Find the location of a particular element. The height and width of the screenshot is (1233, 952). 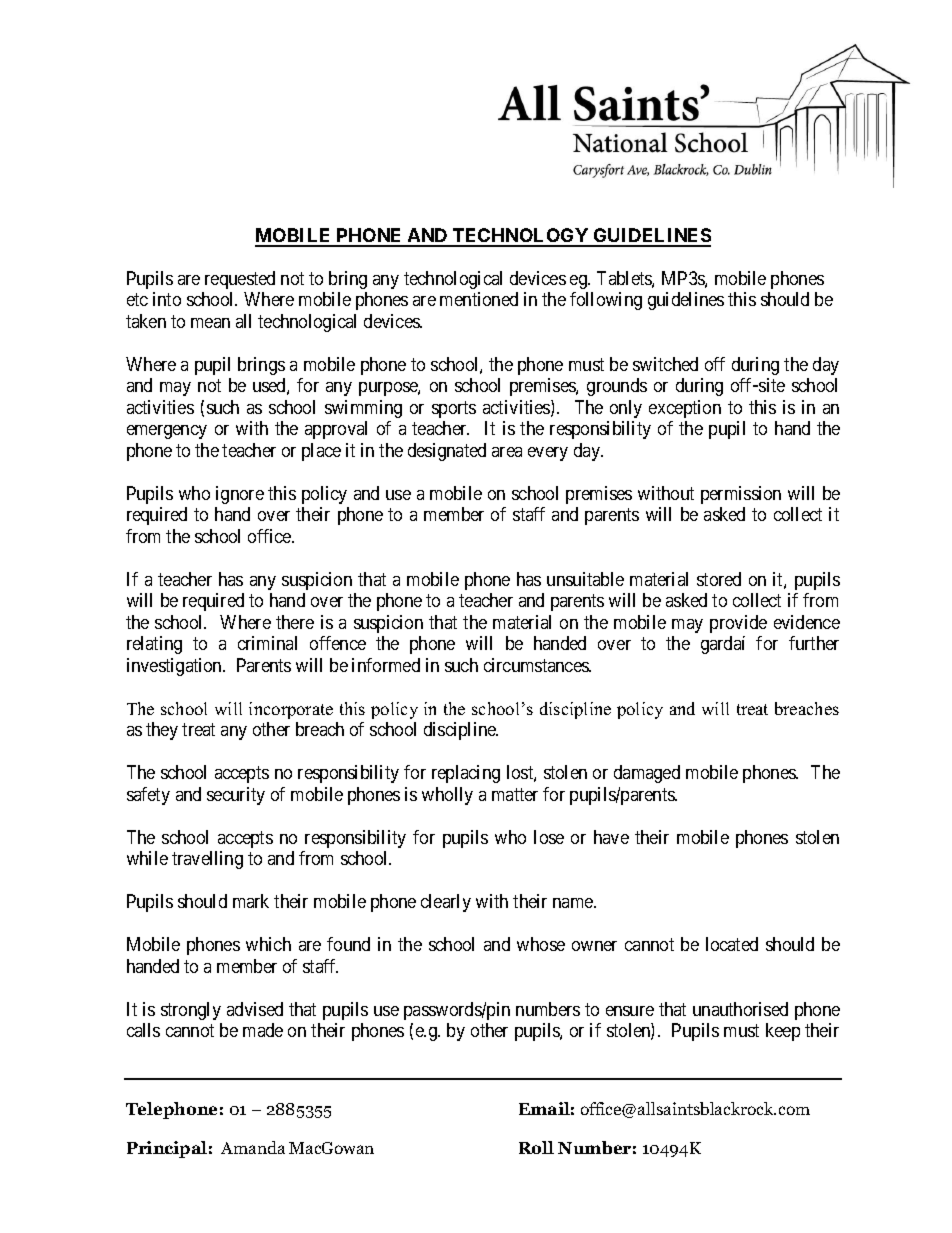

ignore is located at coordinates (240, 495).
